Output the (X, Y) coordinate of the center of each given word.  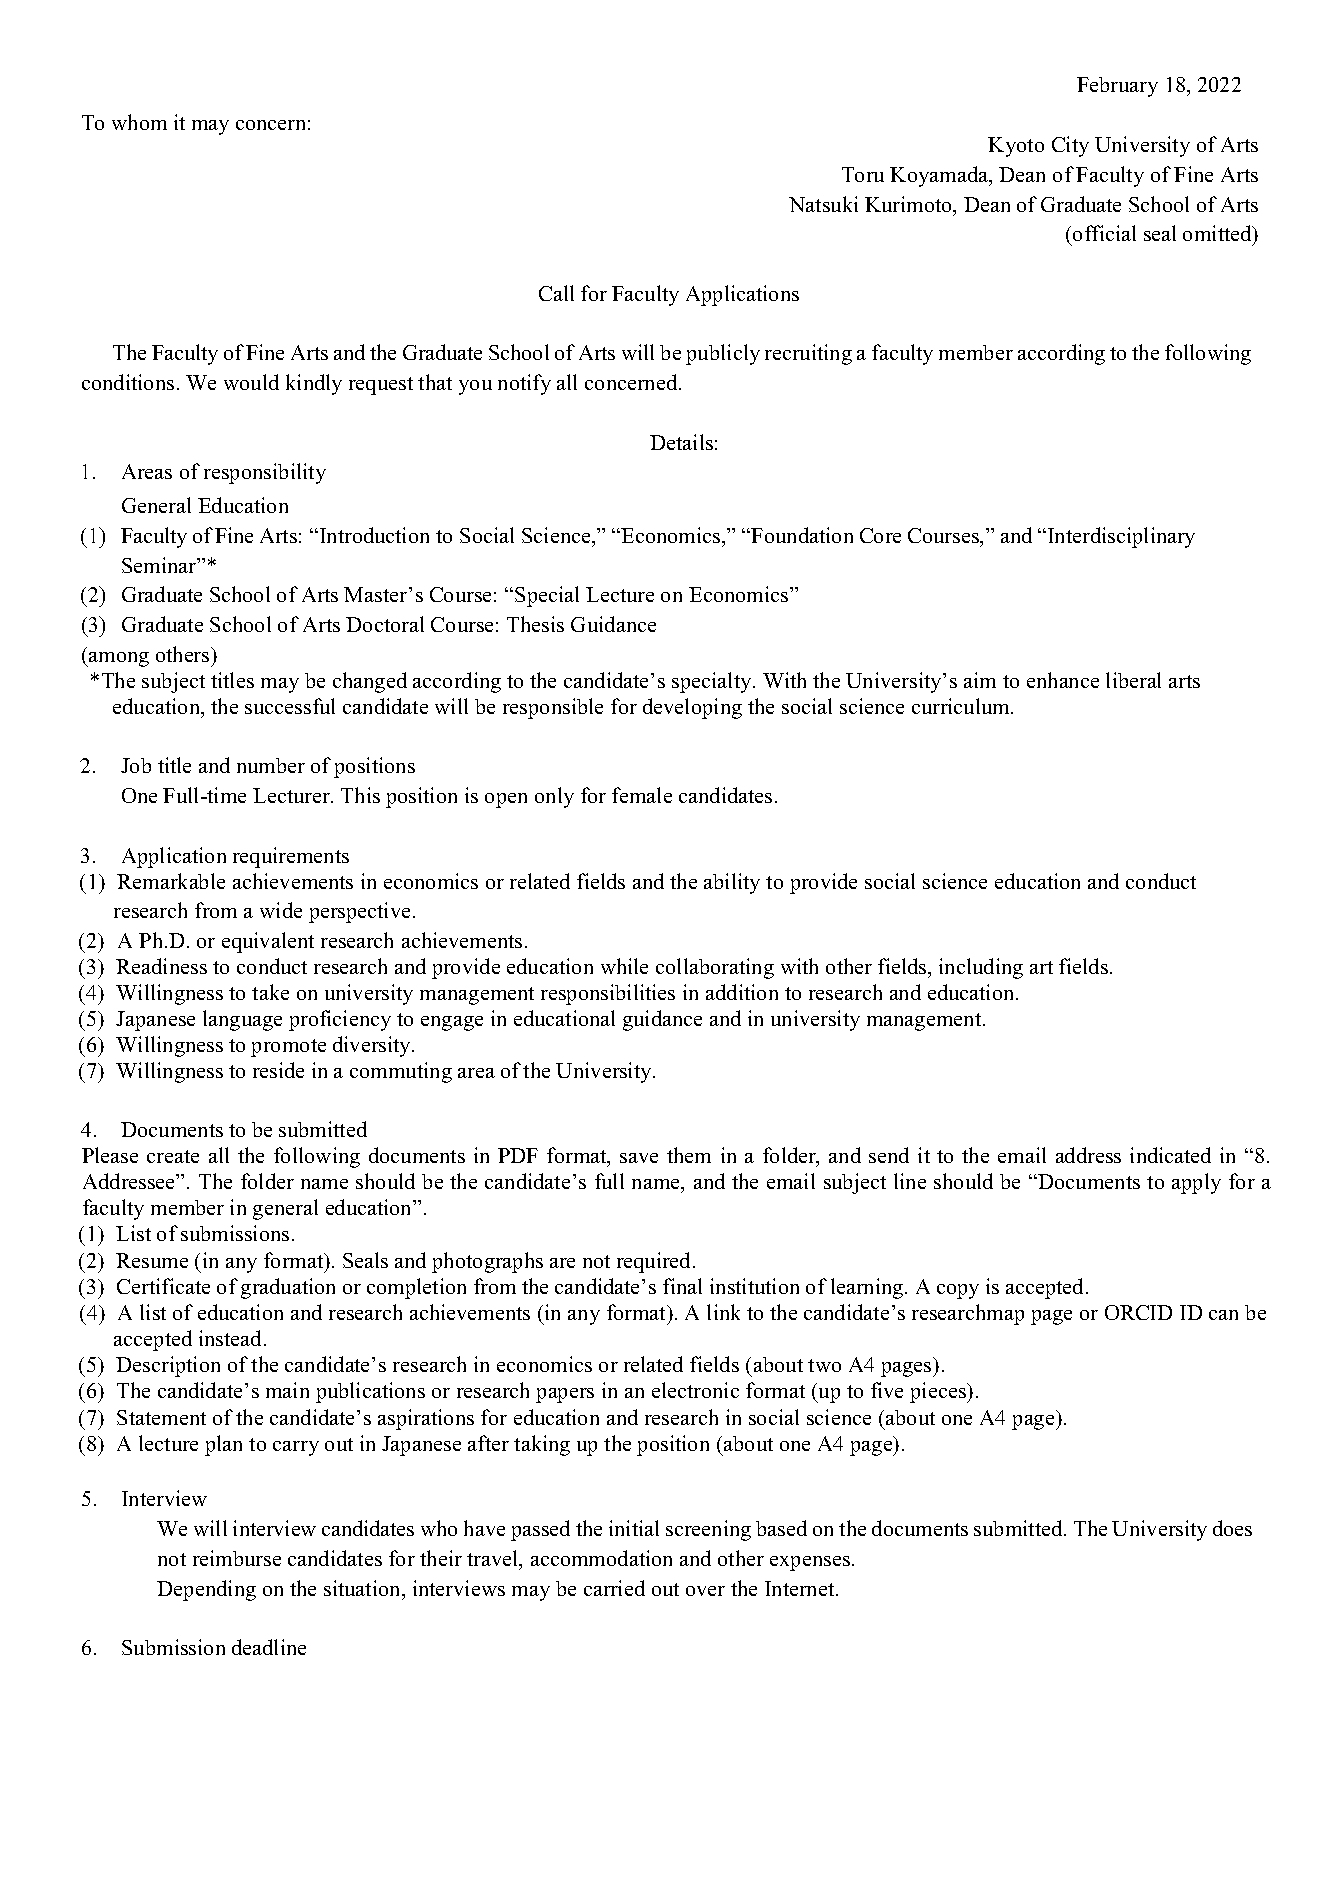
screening (708, 1530)
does (1232, 1528)
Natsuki (823, 204)
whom (139, 122)
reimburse (237, 1558)
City (1070, 146)
